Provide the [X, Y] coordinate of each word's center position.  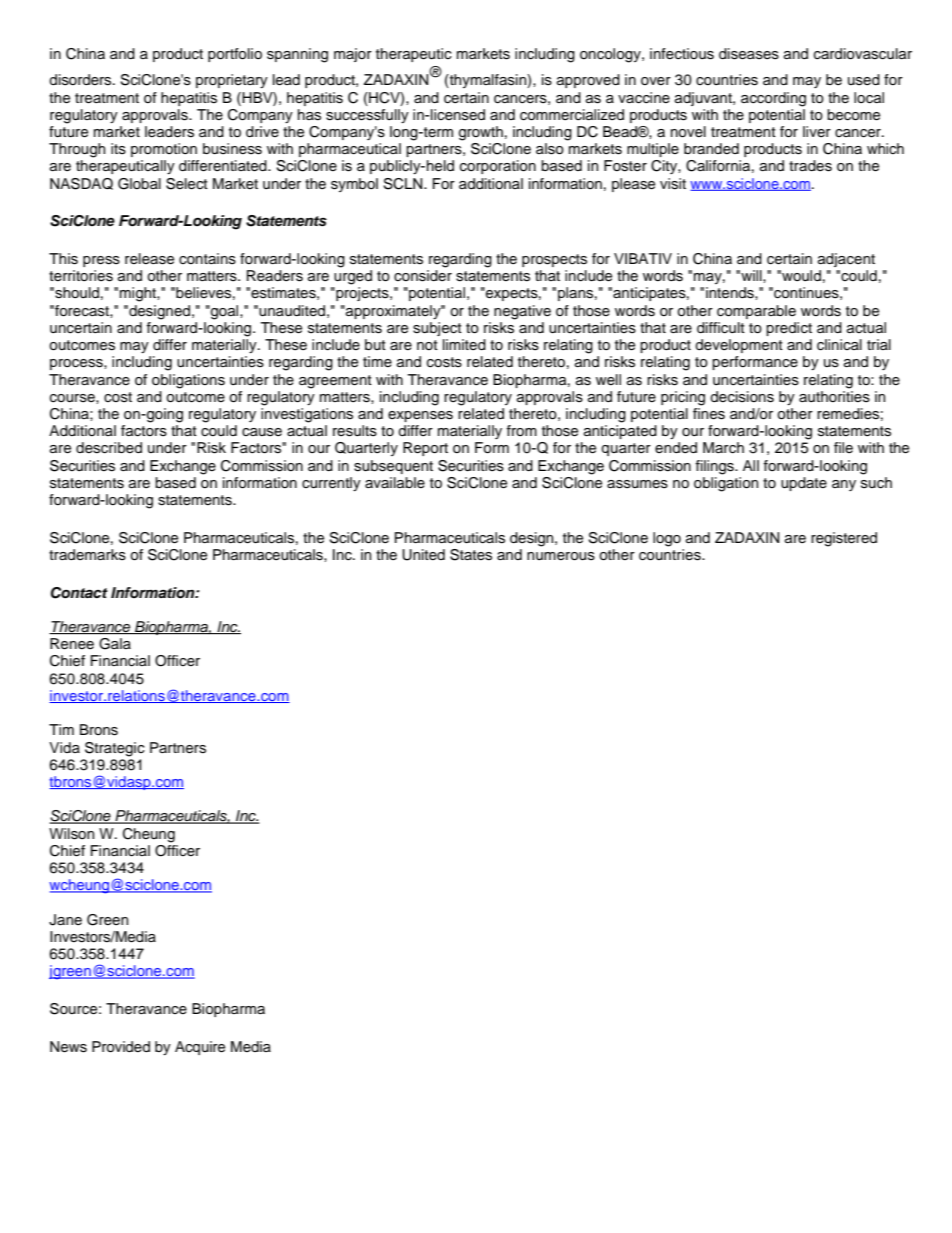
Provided [121, 1047]
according [773, 99]
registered [844, 539]
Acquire [200, 1048]
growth [481, 133]
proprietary [232, 81]
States [471, 555]
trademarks [87, 555]
